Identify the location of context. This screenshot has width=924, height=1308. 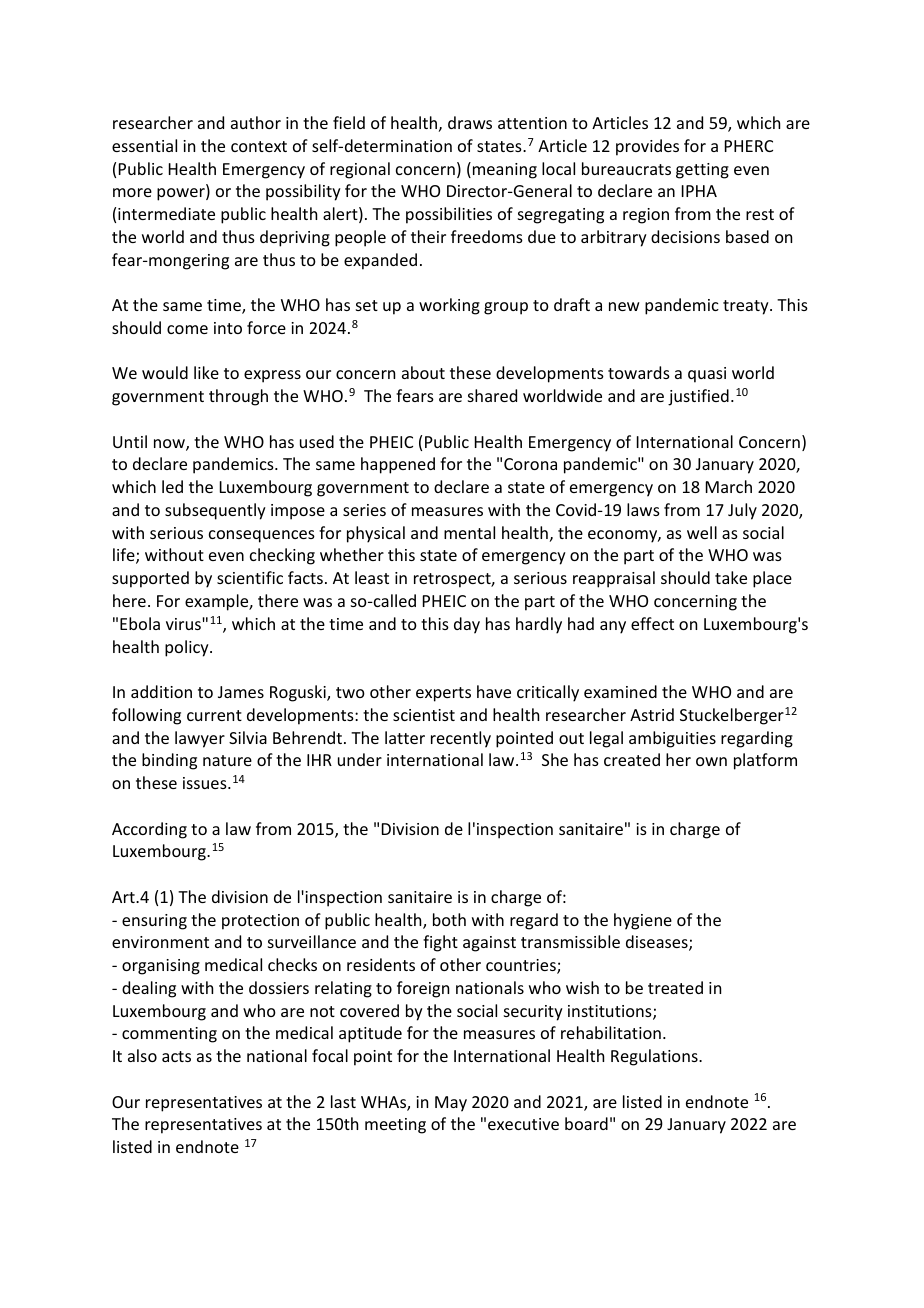
(259, 146).
